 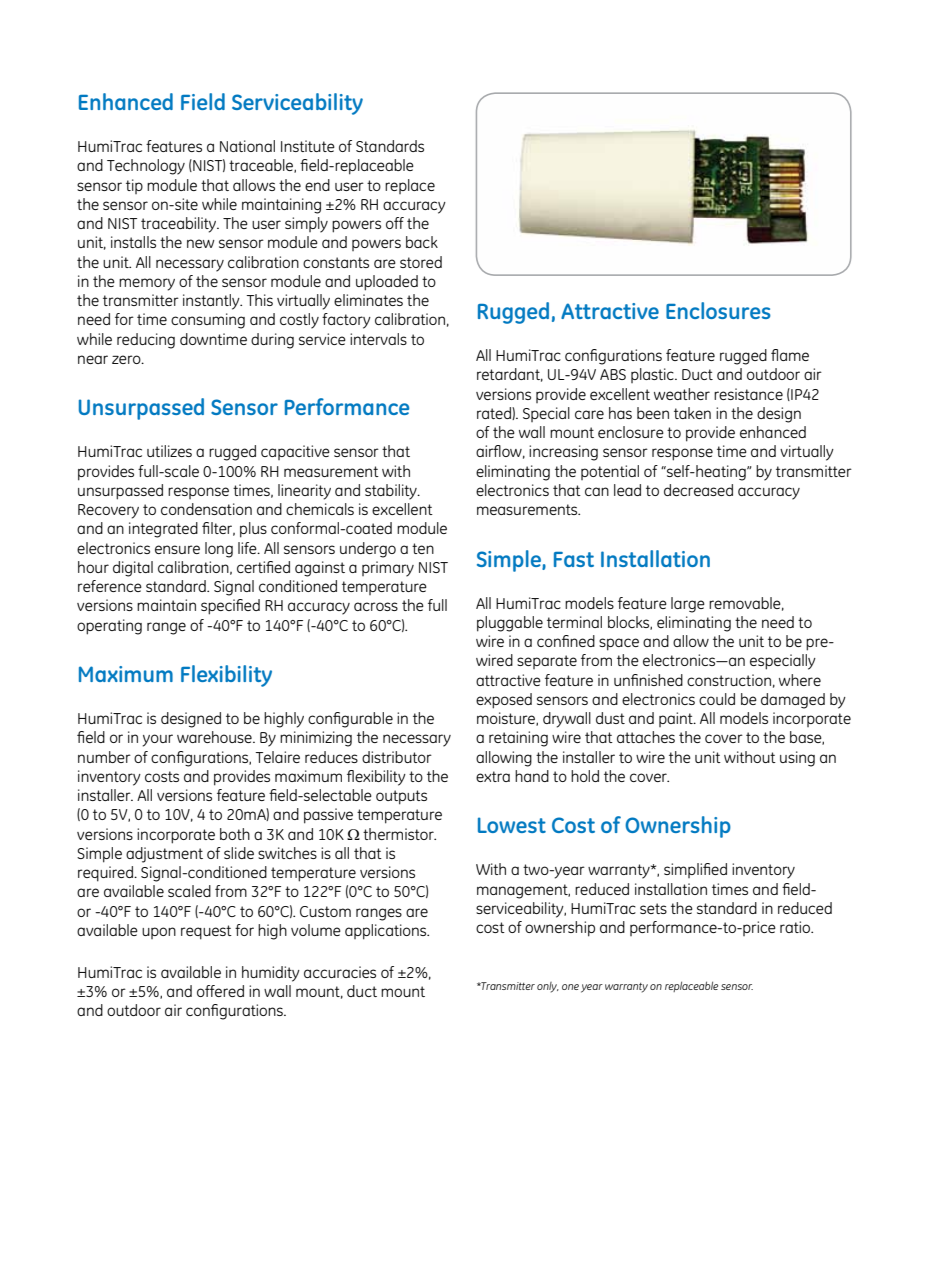 I want to click on back, so click(x=422, y=242).
